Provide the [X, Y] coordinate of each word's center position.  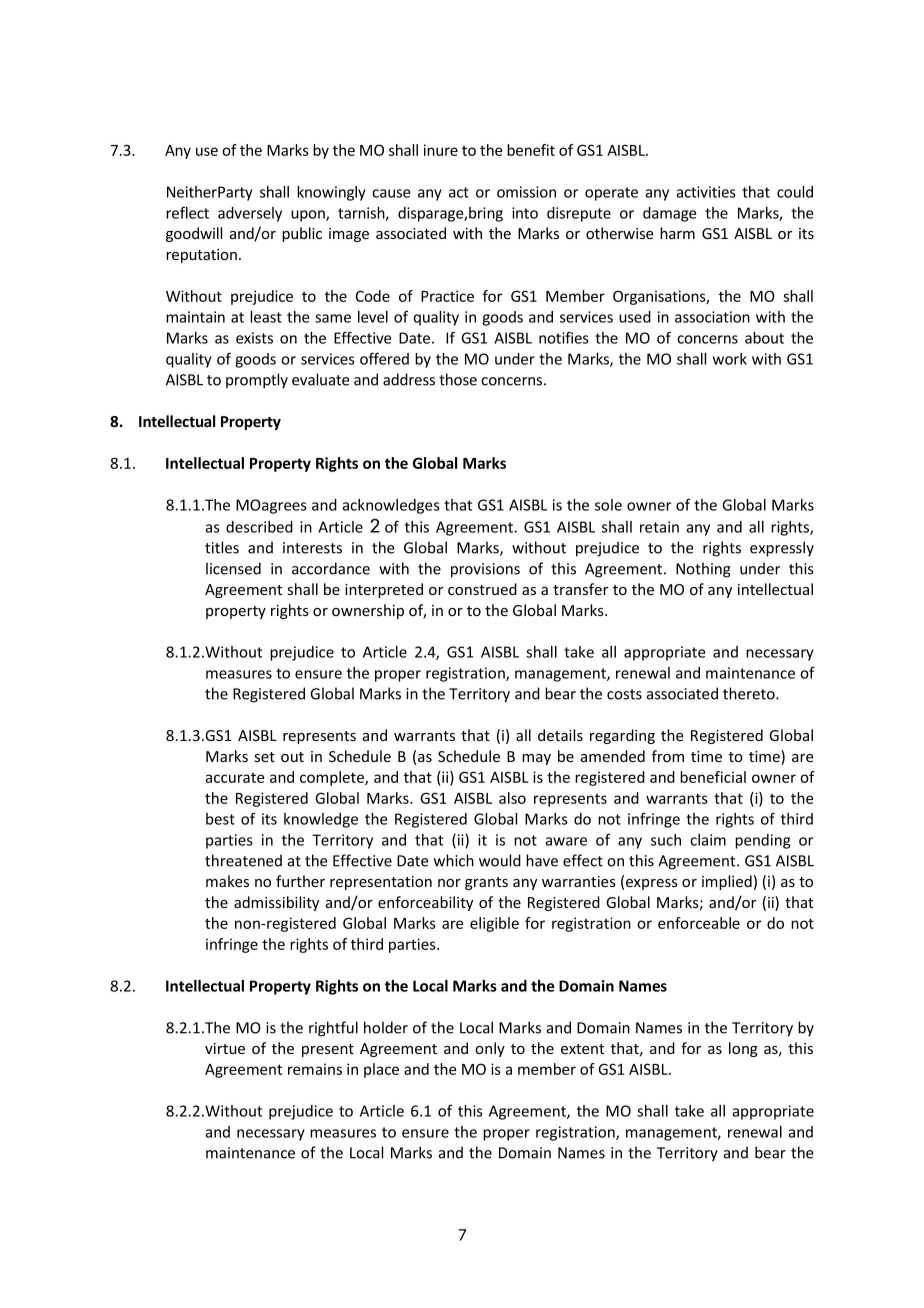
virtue [225, 1048]
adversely [250, 214]
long [743, 1049]
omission [526, 192]
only [490, 1049]
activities [706, 192]
